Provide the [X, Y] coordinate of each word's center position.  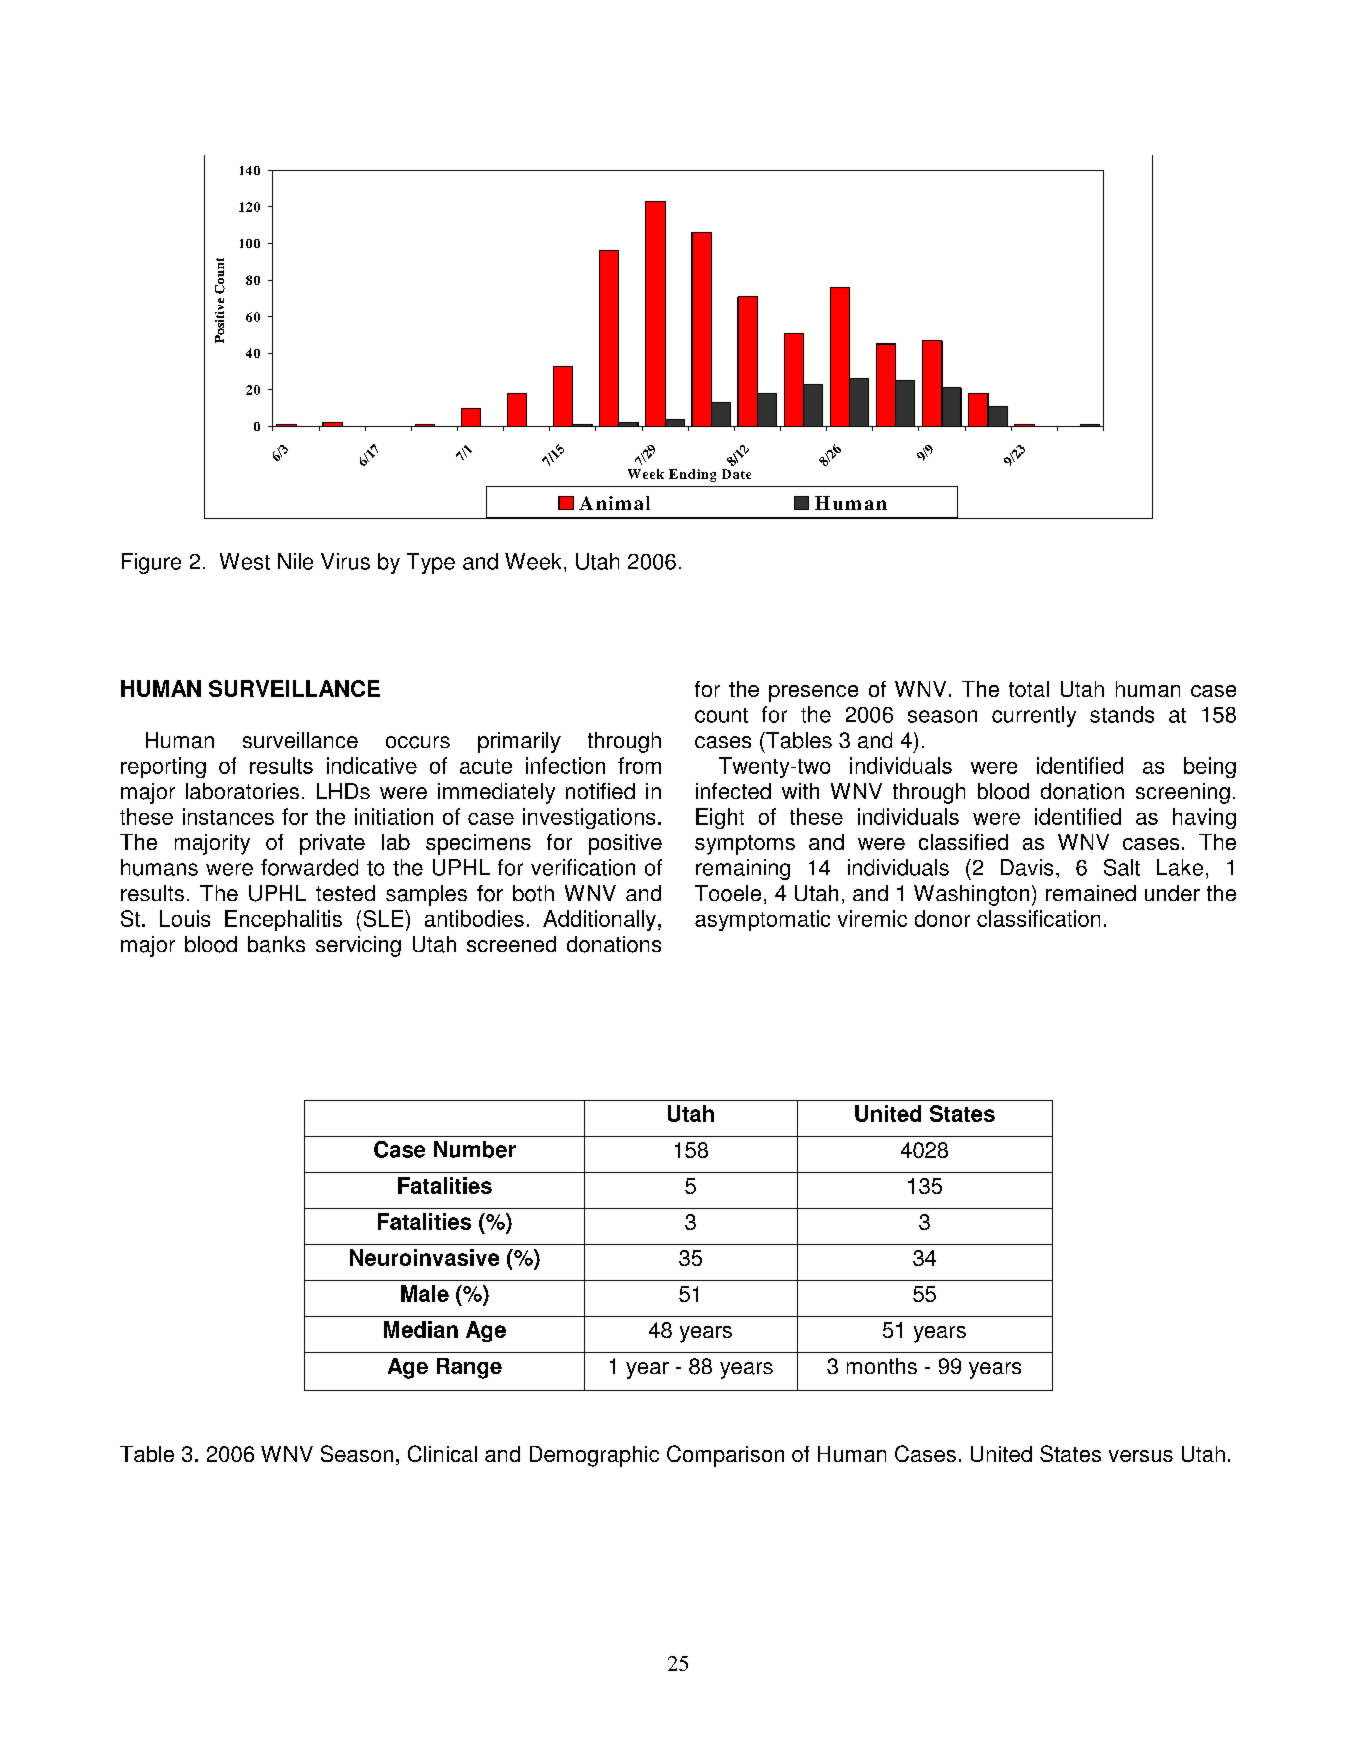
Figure [151, 563]
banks [276, 944]
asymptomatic [762, 920]
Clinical [442, 1453]
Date [736, 474]
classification [1038, 918]
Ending [692, 475]
